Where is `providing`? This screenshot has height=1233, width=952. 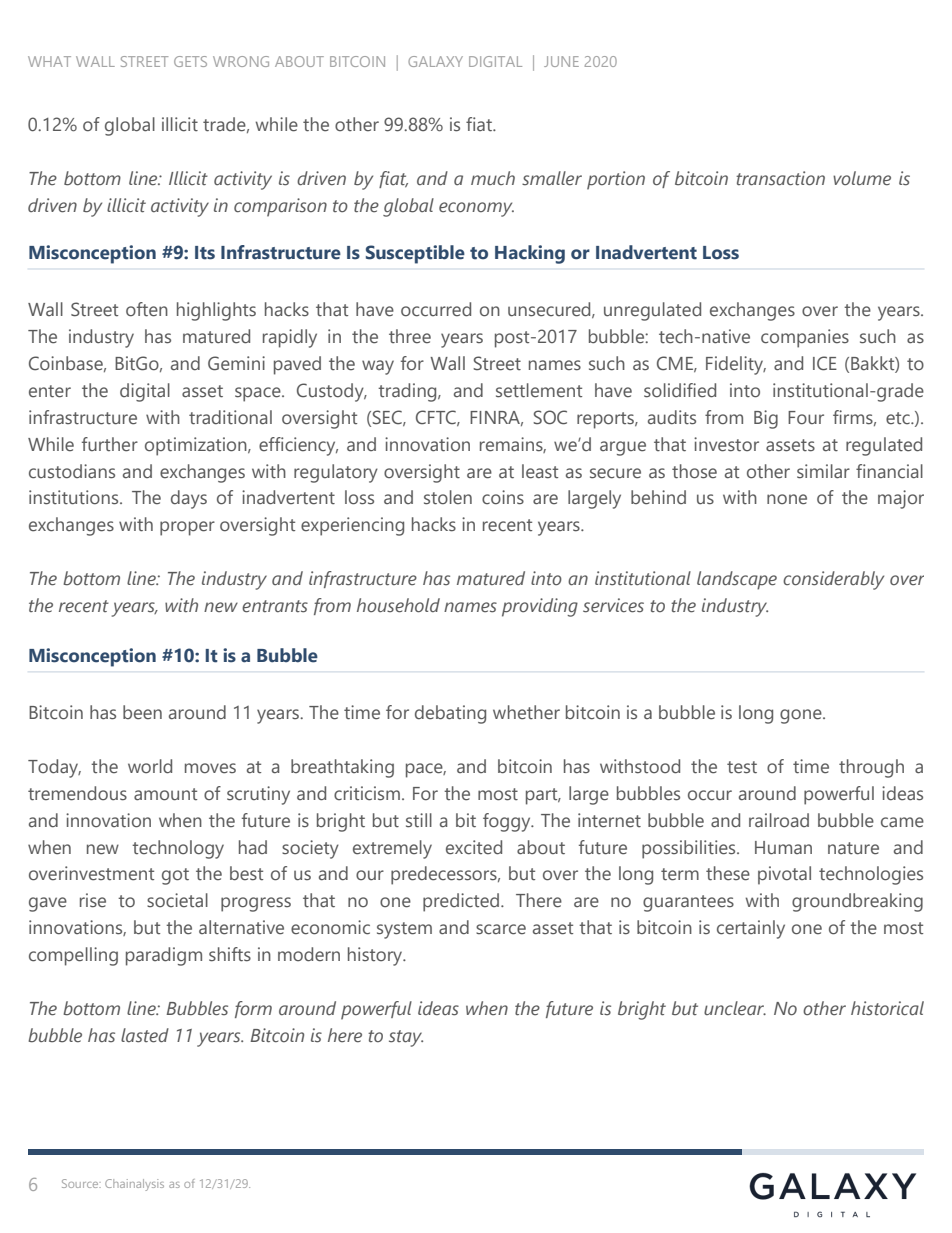 providing is located at coordinates (540, 607).
